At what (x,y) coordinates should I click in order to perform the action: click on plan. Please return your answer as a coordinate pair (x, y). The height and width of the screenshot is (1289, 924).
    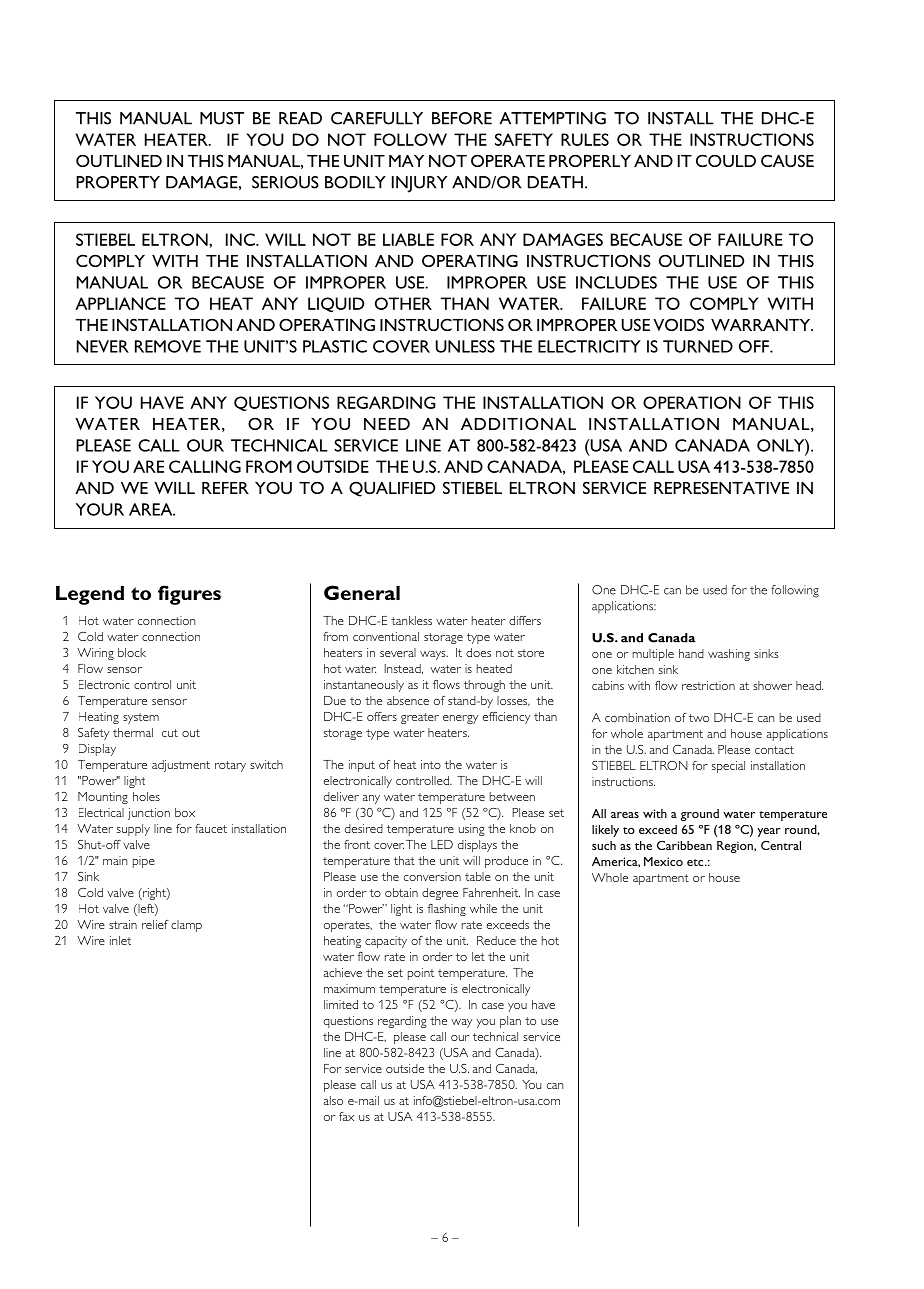
    Looking at the image, I should click on (510, 1022).
